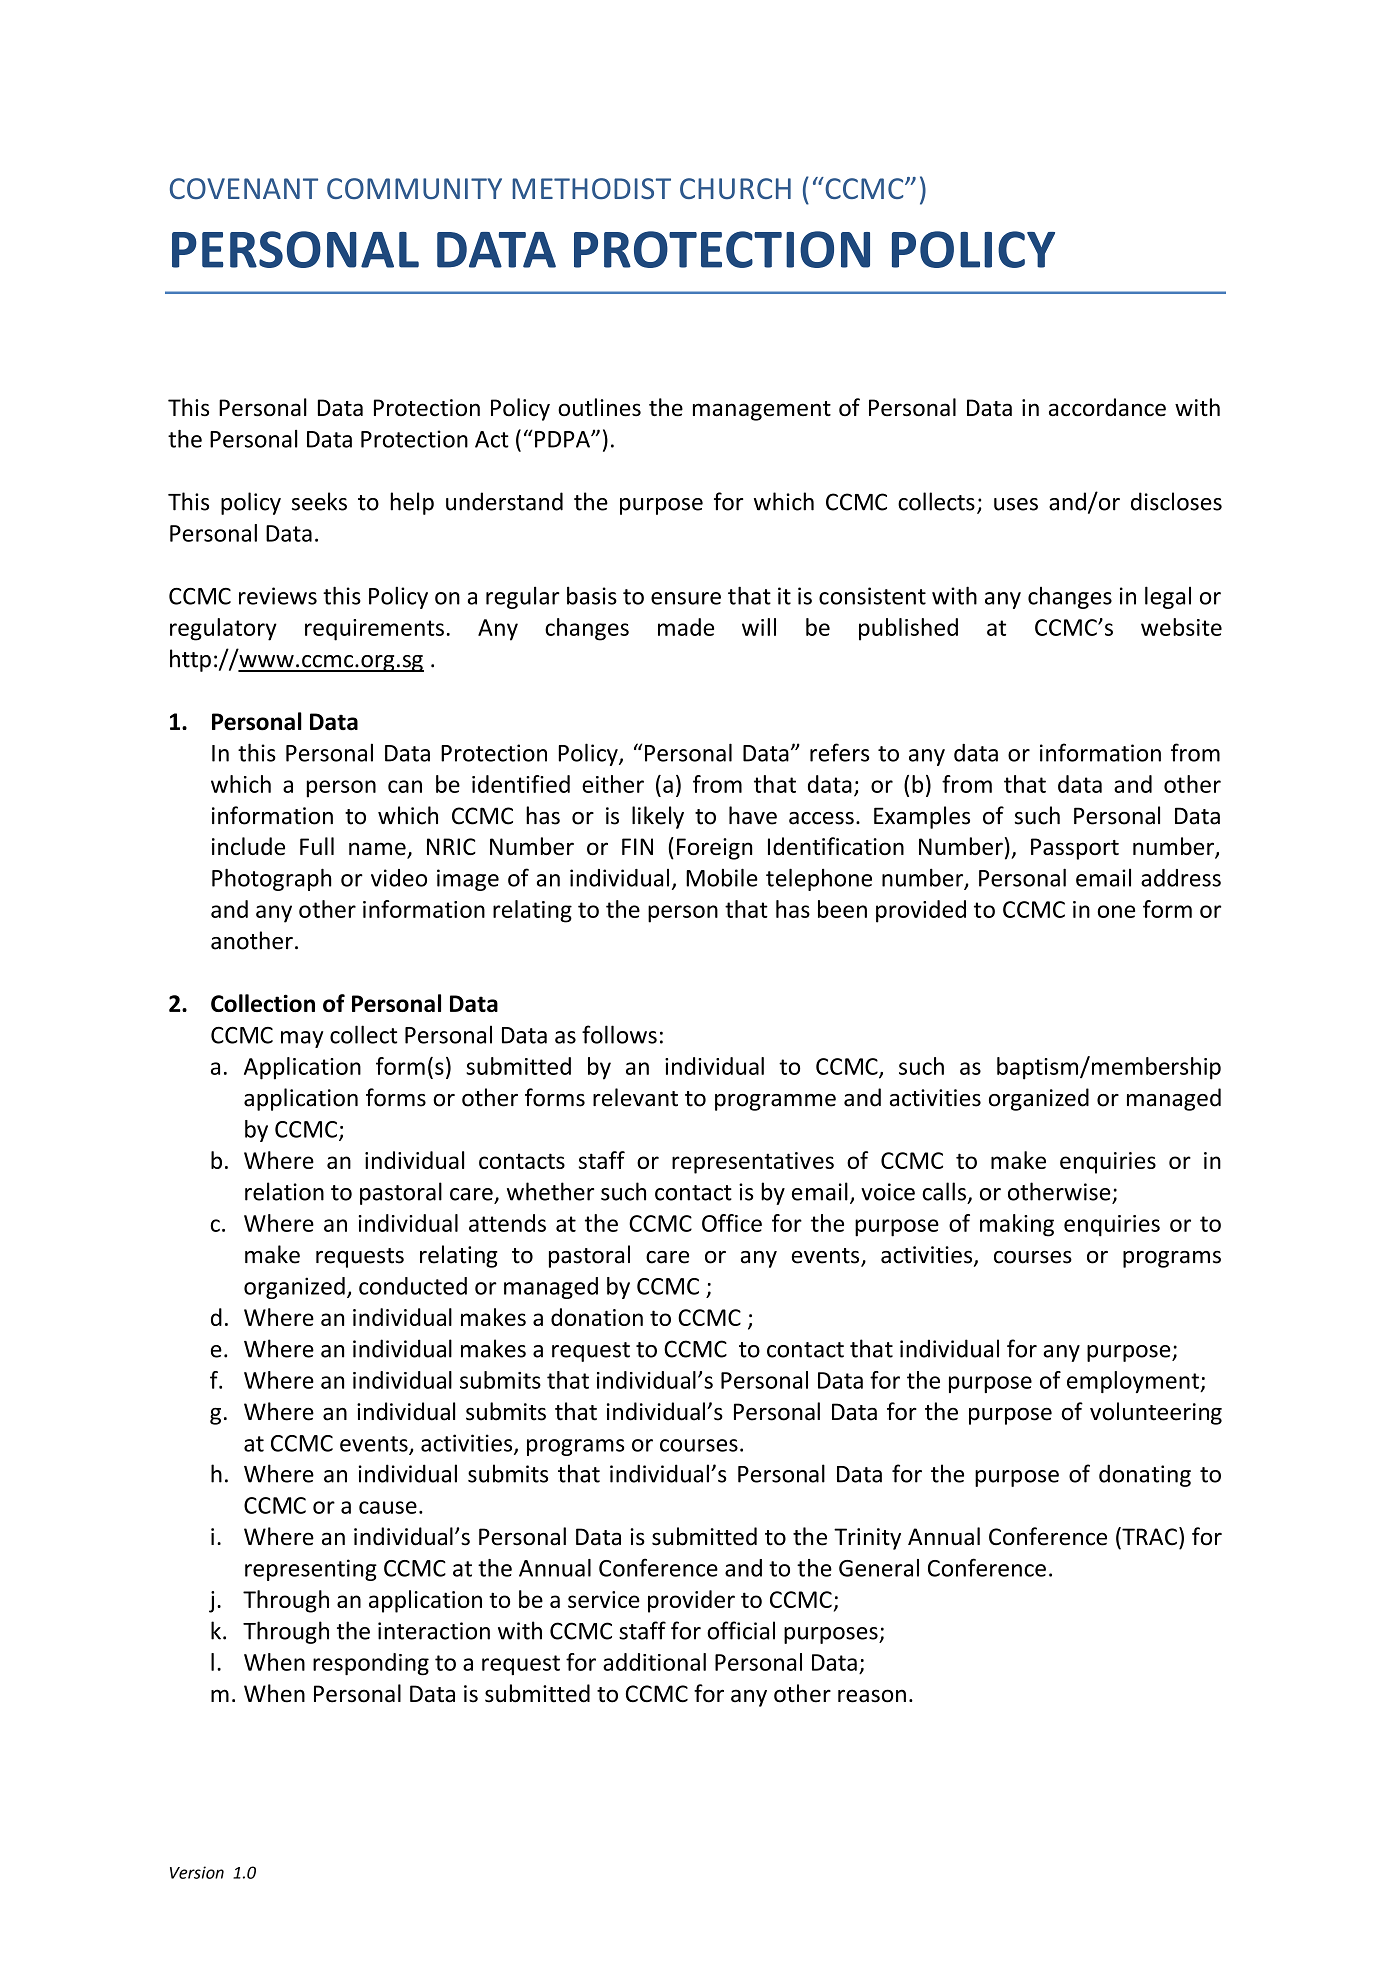 The image size is (1390, 1966). Describe the element at coordinates (1107, 407) in the image. I see `accordance` at that location.
